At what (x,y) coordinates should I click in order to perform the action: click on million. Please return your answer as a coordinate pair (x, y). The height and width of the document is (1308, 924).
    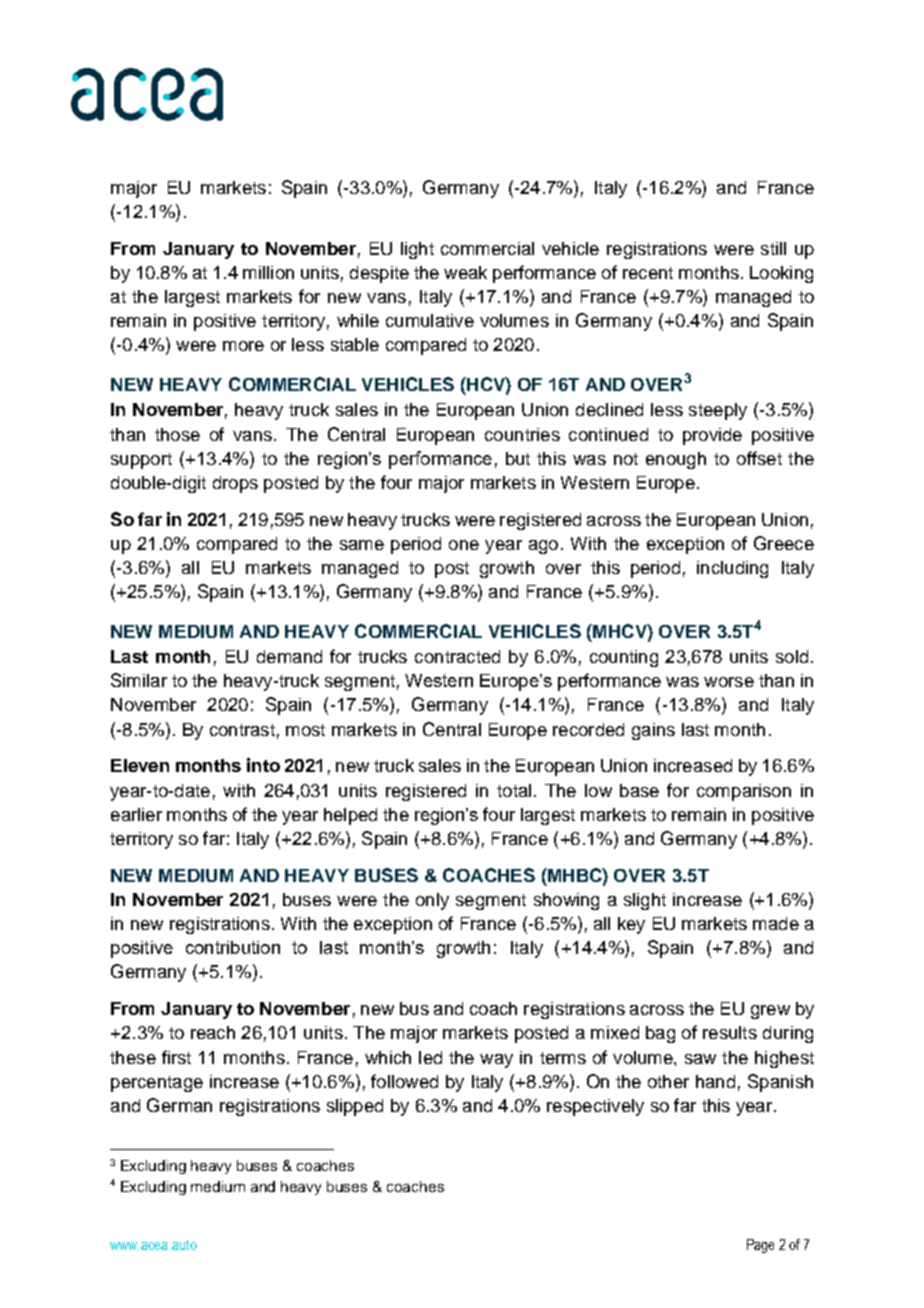
    Looking at the image, I should click on (268, 272).
